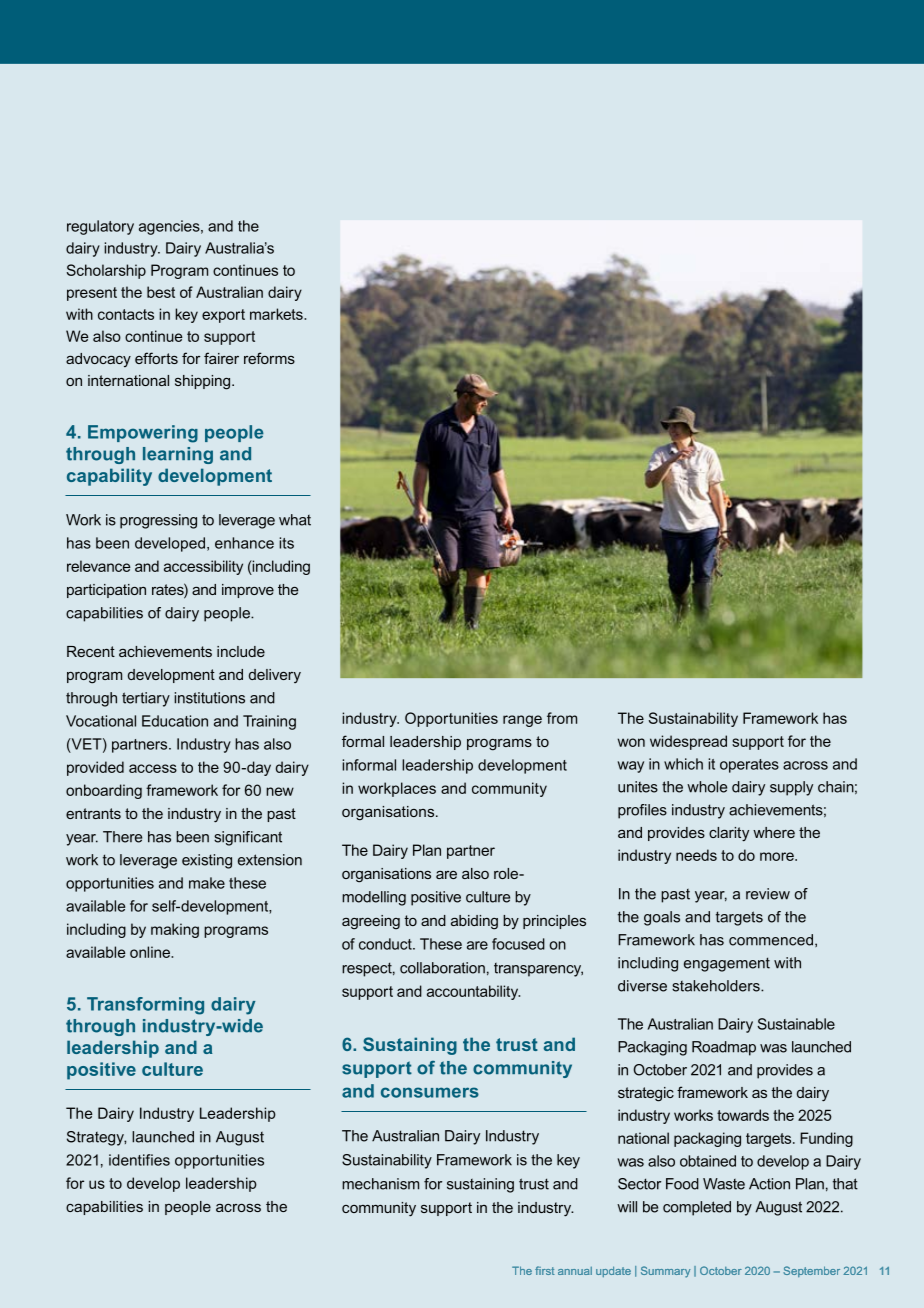  I want to click on first, so click(545, 1270).
